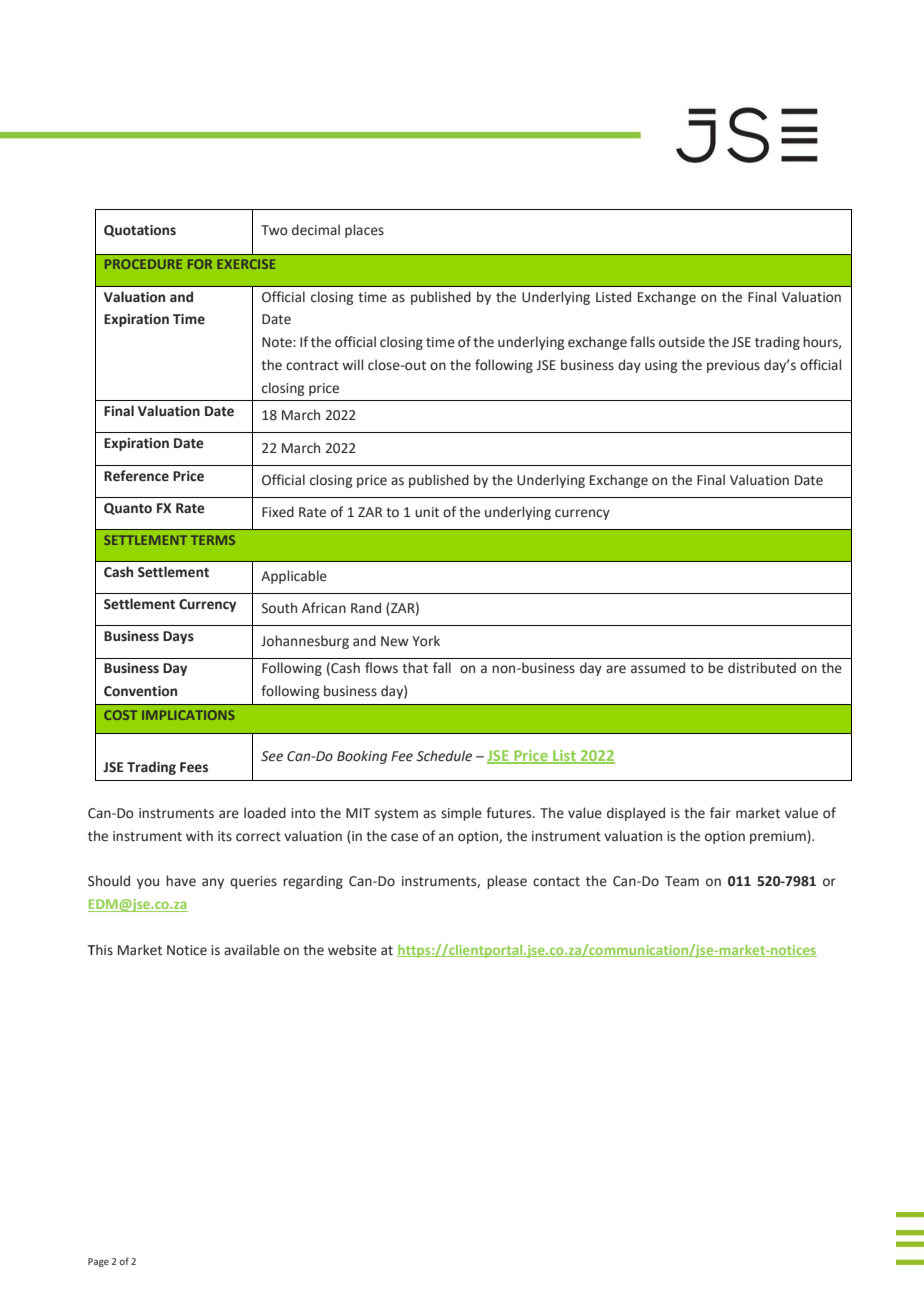  I want to click on FOR, so click(200, 264).
